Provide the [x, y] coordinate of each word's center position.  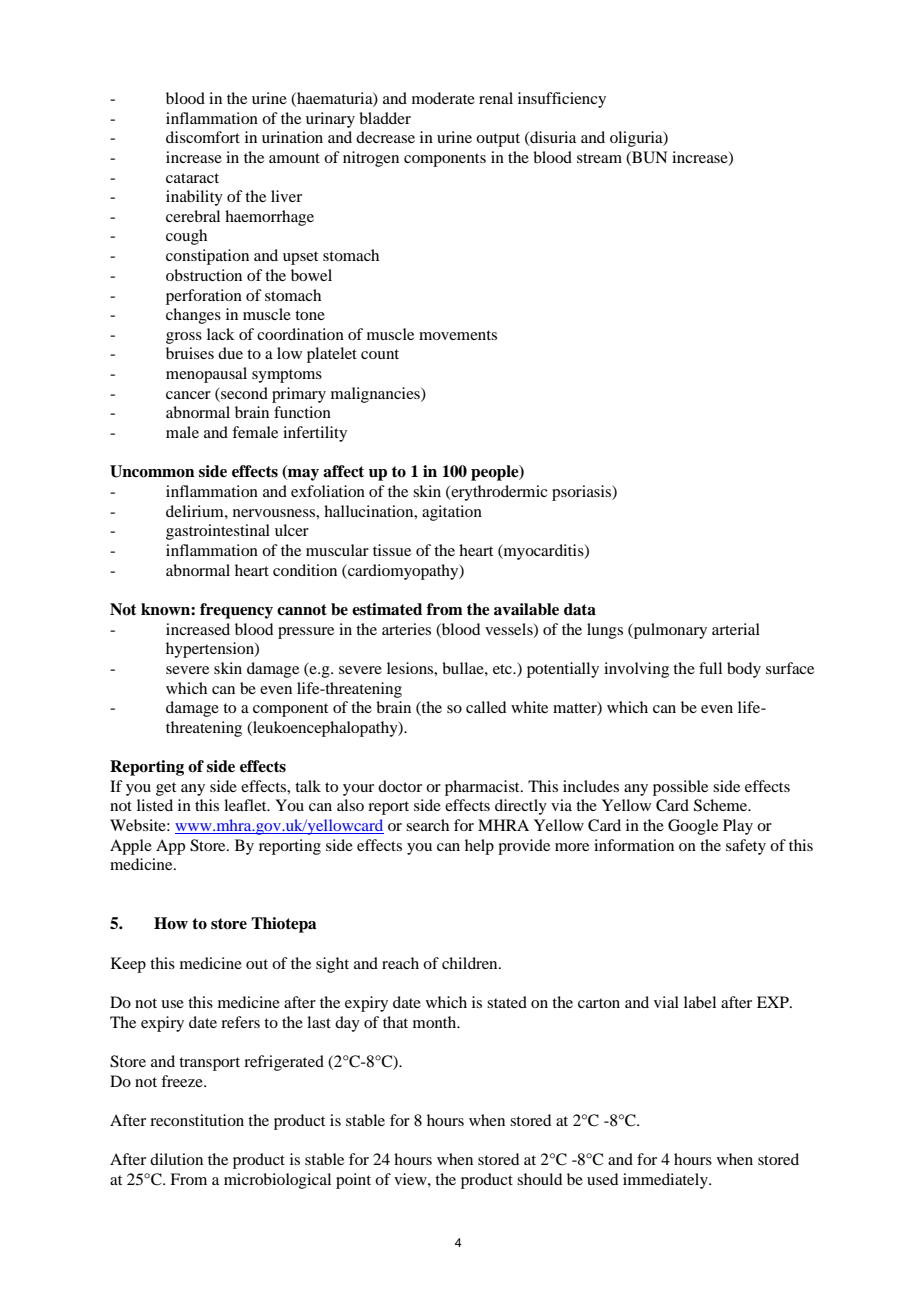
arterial [736, 629]
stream [599, 158]
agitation [452, 513]
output [498, 140]
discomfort [203, 137]
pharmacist [483, 788]
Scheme [722, 805]
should [539, 1179]
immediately [666, 1181]
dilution [176, 1159]
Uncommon [152, 471]
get [166, 789]
